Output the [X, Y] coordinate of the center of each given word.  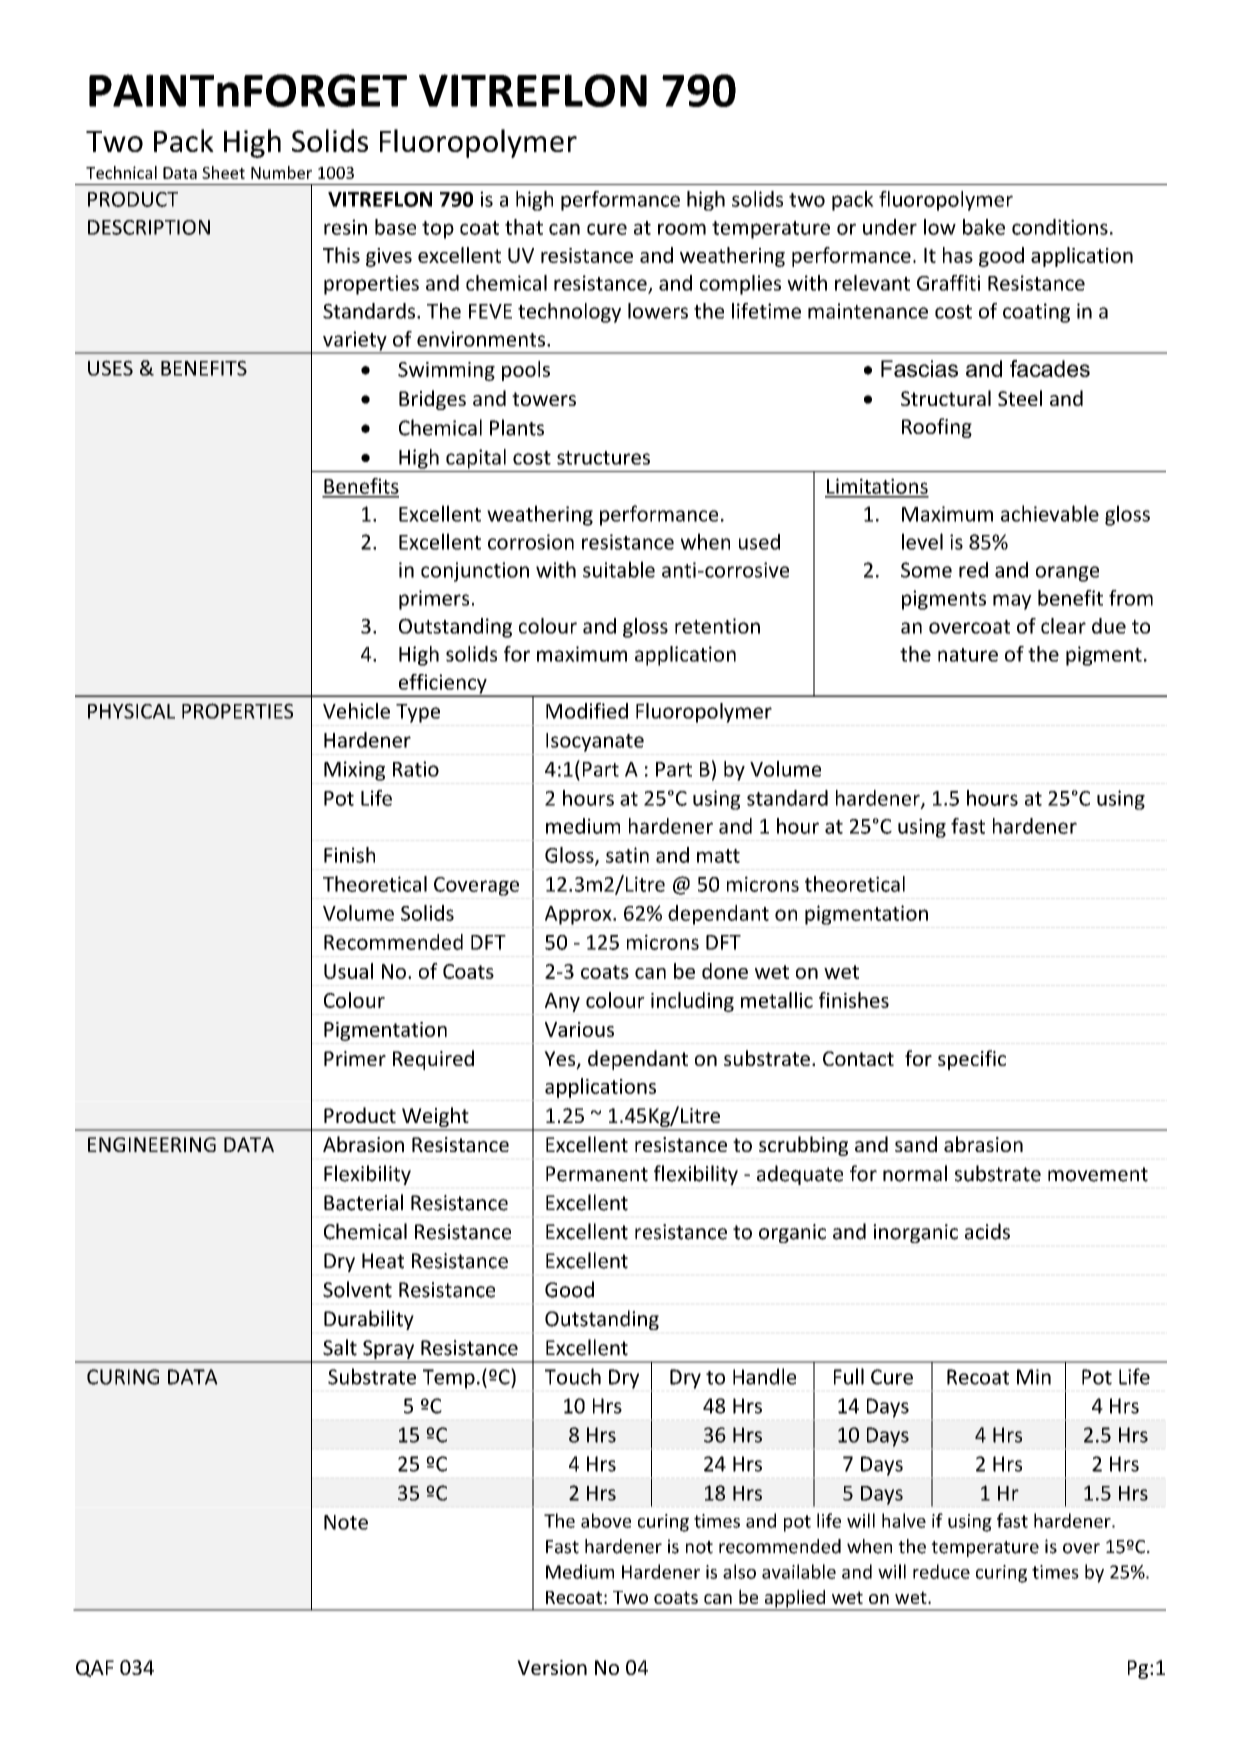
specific [972, 1060]
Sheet [223, 172]
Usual [348, 971]
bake [984, 227]
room [682, 229]
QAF [95, 1668]
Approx [579, 915]
